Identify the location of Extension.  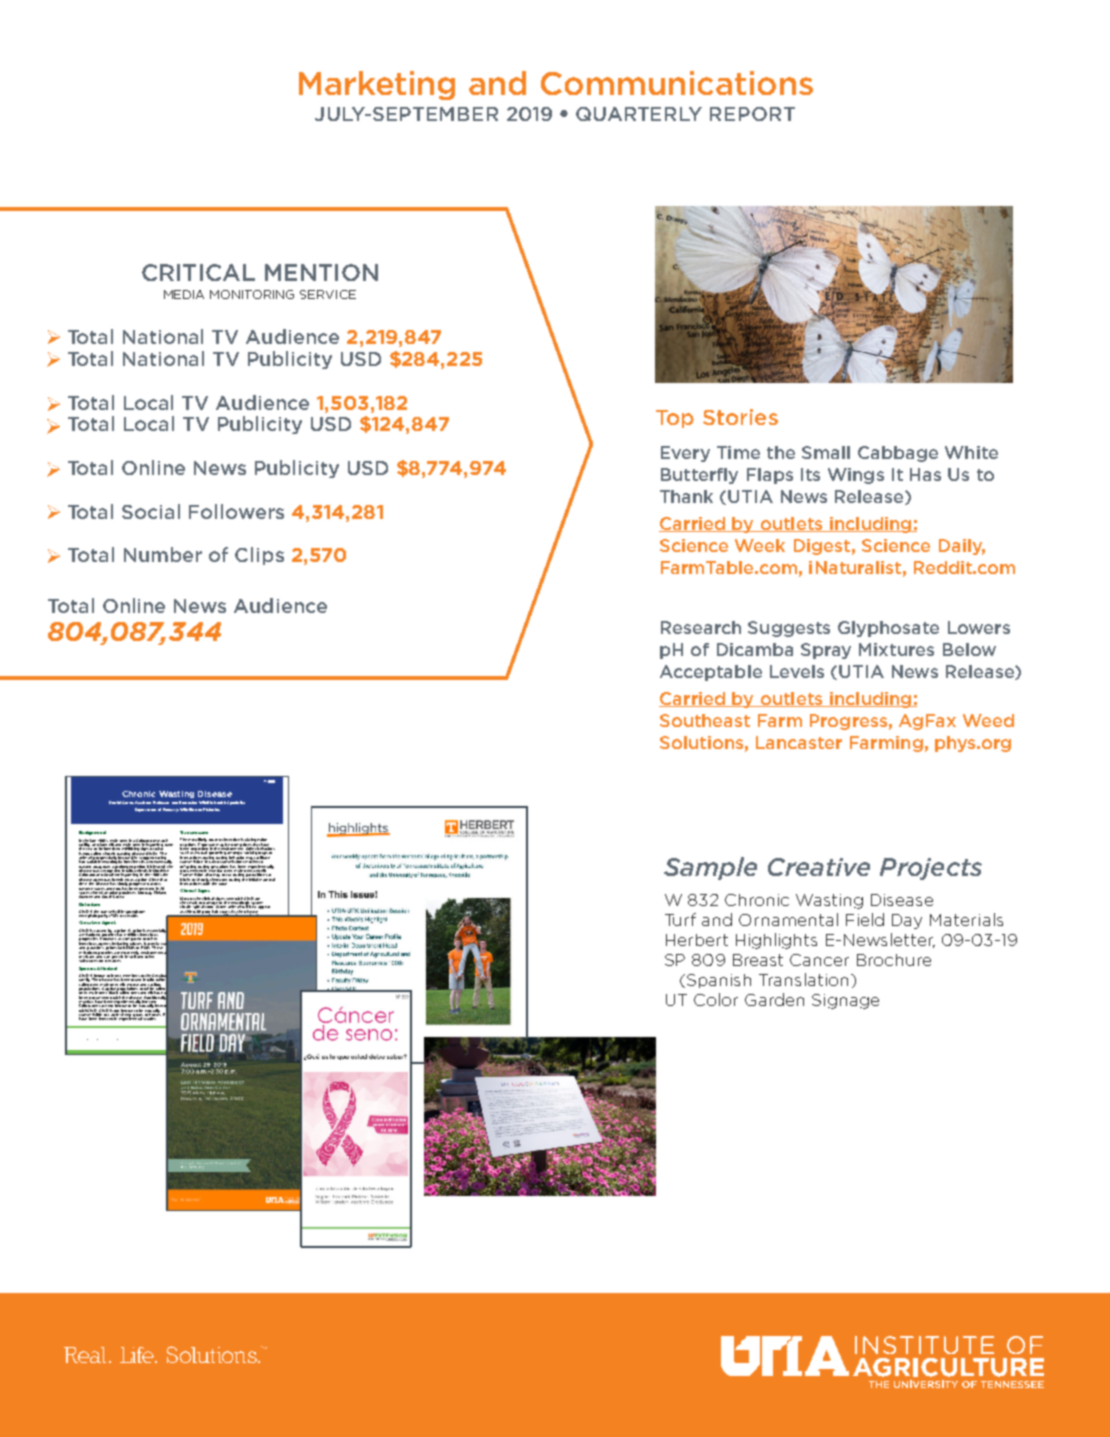
(188, 802).
